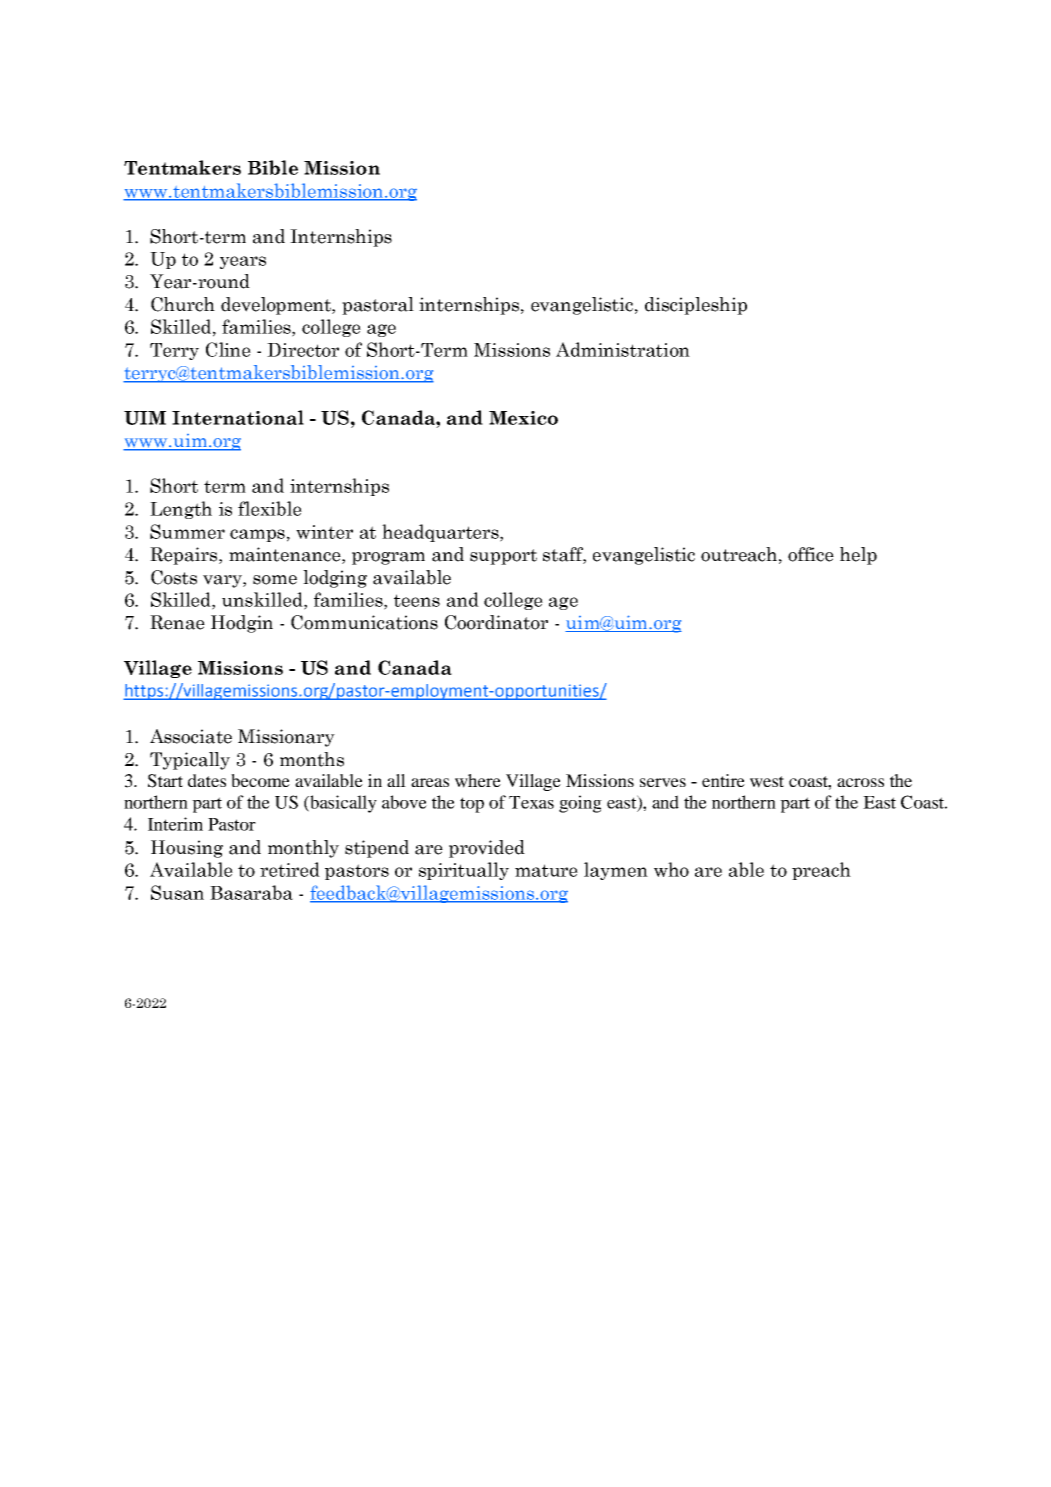 This page has width=1051, height=1487. I want to click on mature, so click(546, 870).
